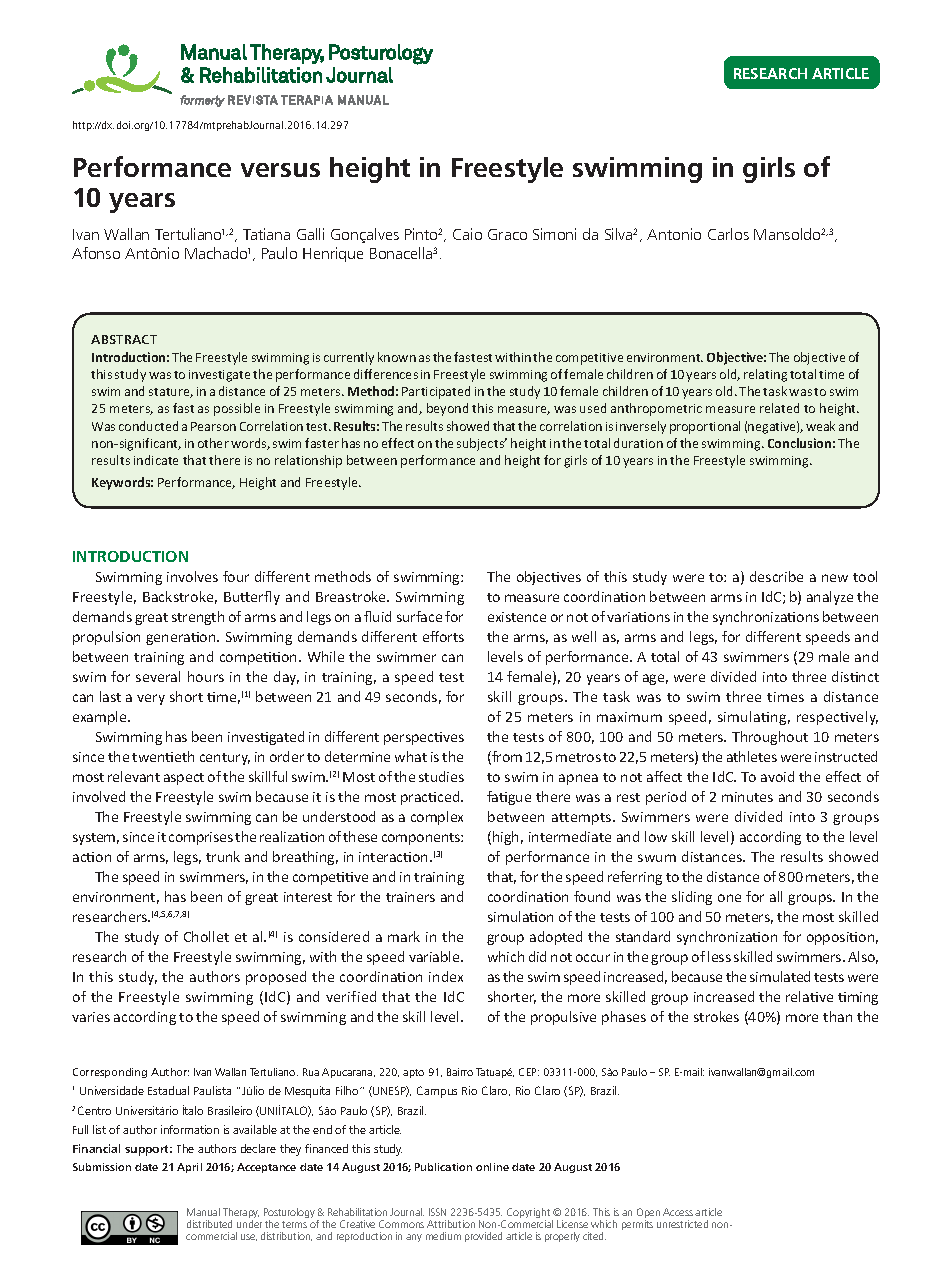  Describe the element at coordinates (770, 738) in the page. I see `Throughout` at that location.
